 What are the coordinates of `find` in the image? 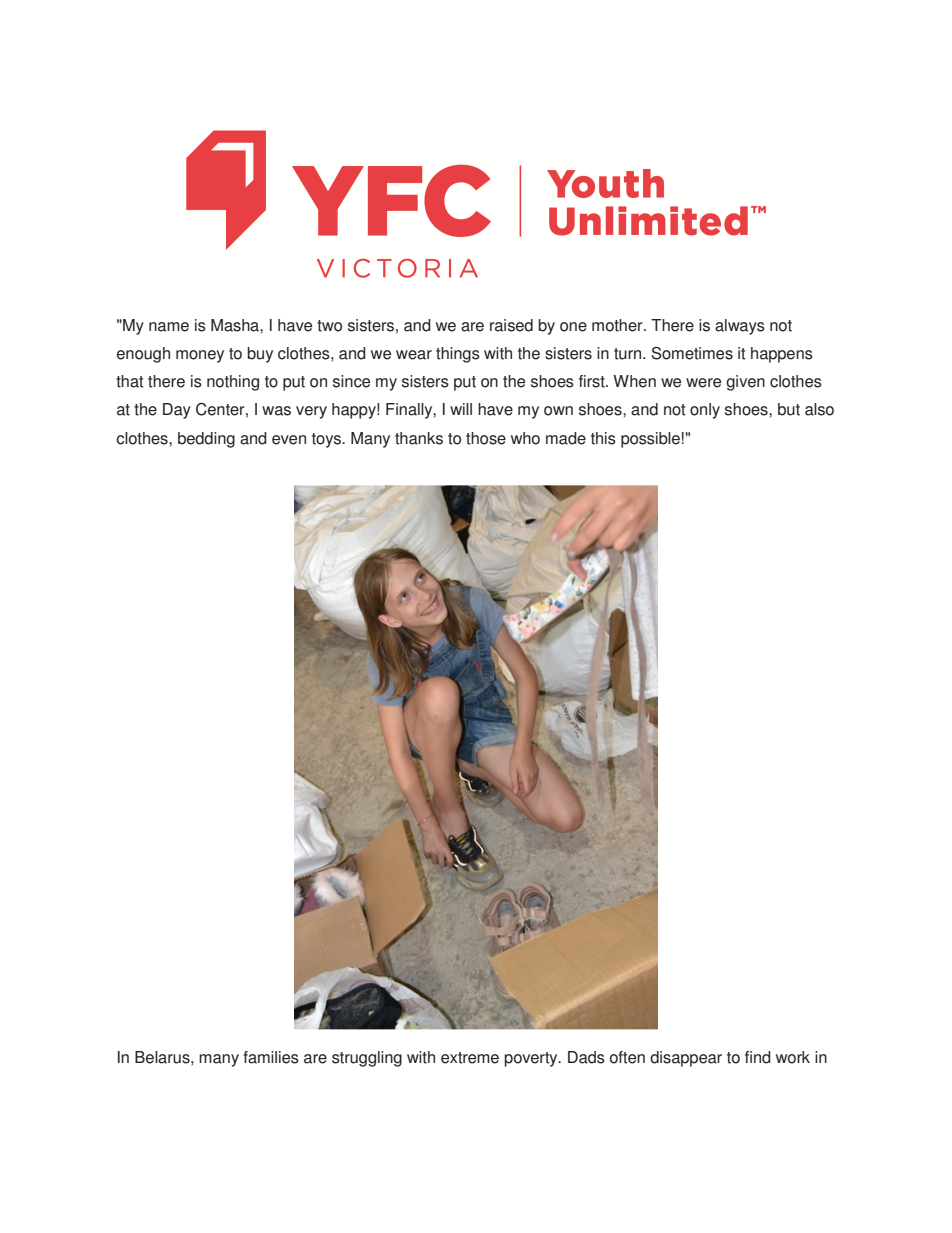 It's located at (758, 1057).
